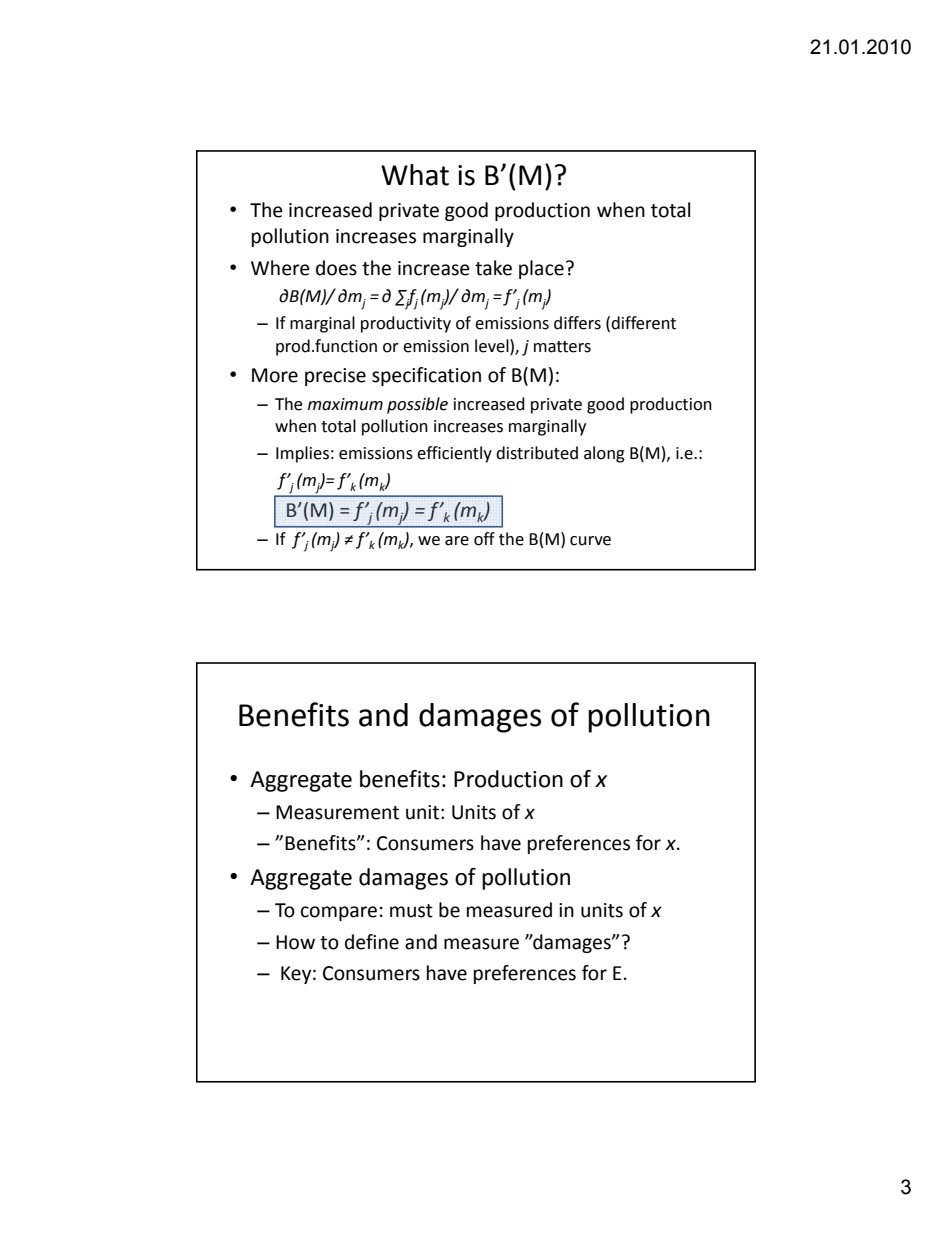 The width and height of the screenshot is (952, 1233). I want to click on off, so click(484, 539).
